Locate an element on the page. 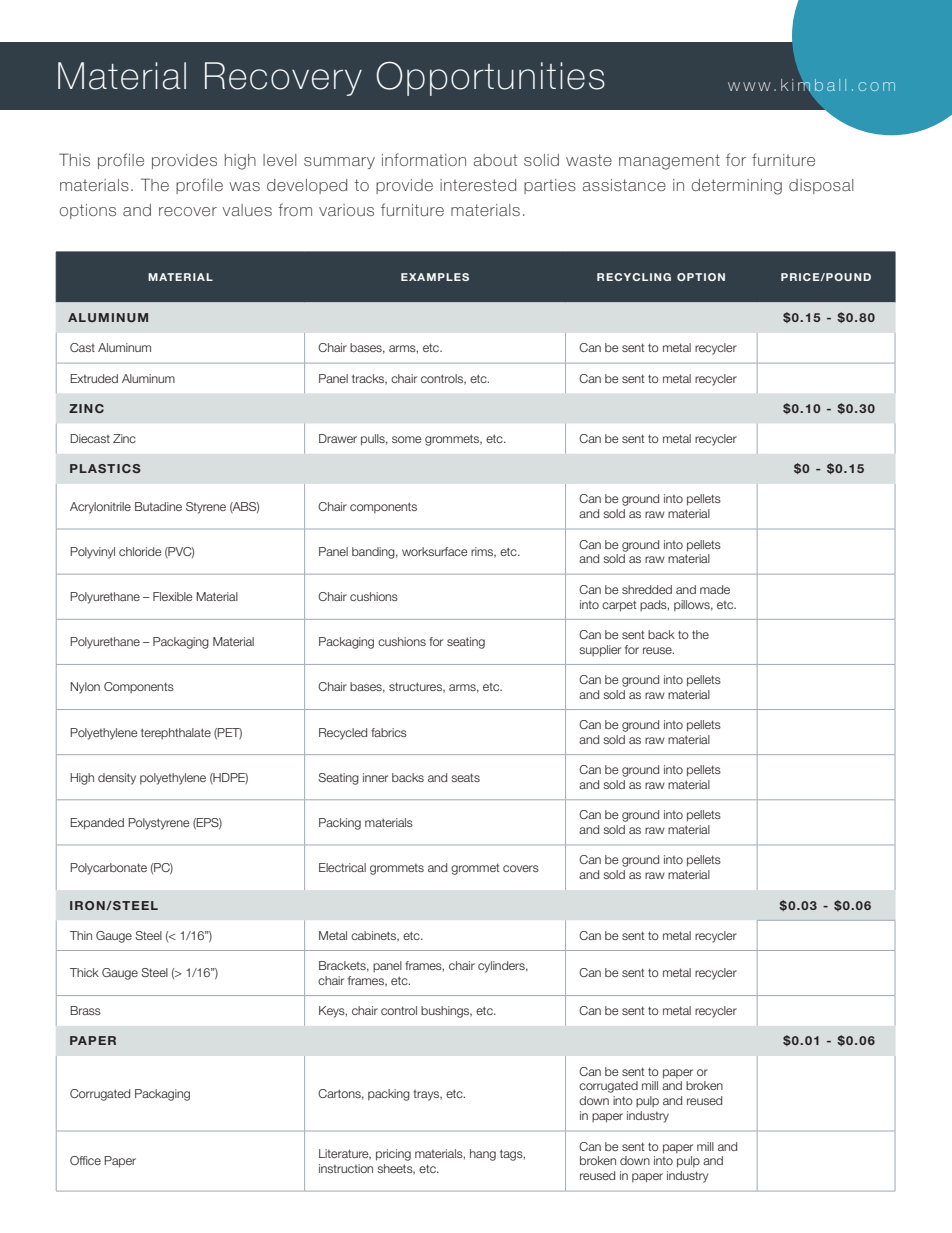 The image size is (952, 1233). Office is located at coordinates (85, 1160).
